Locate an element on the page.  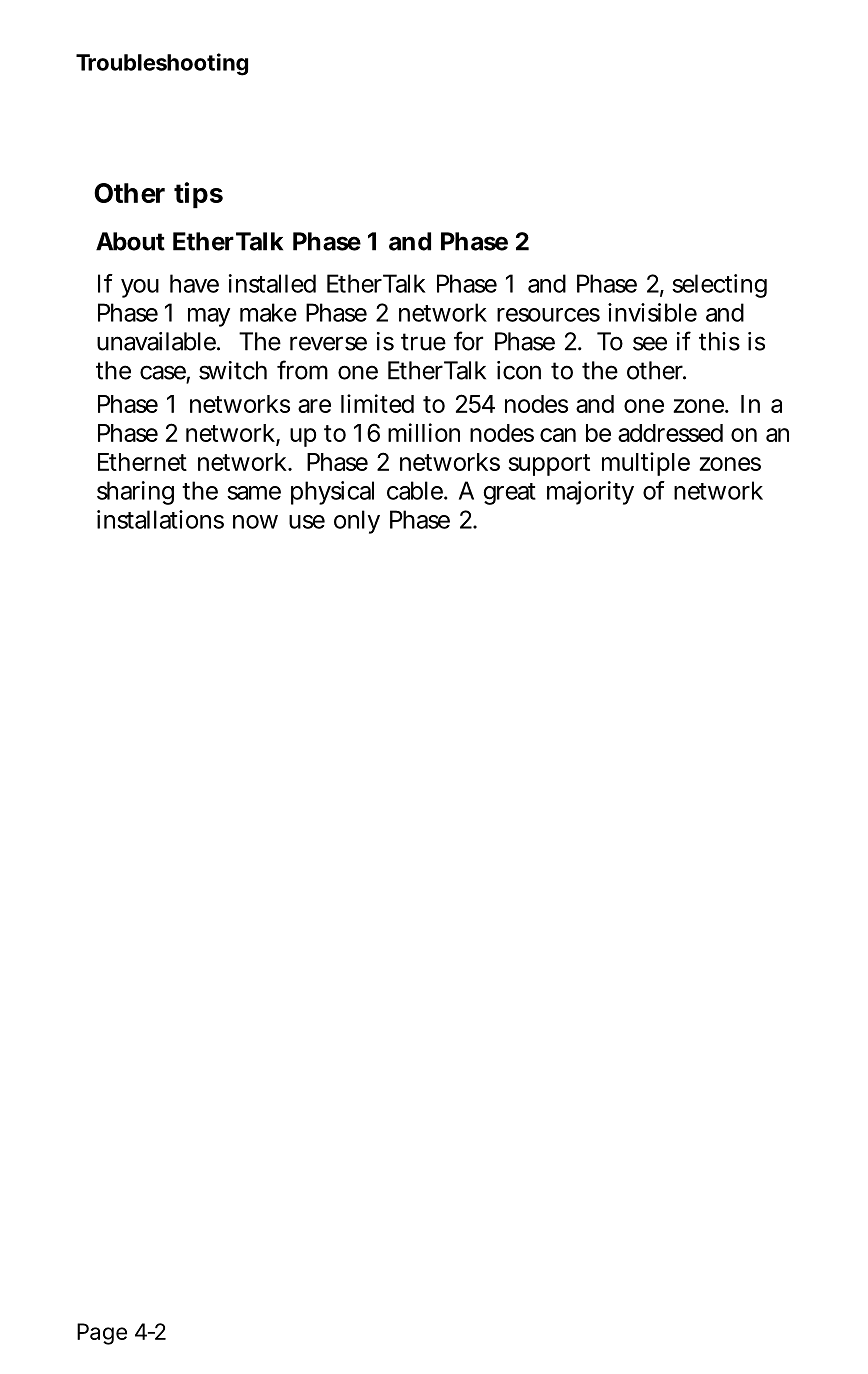
selecting is located at coordinates (719, 286).
